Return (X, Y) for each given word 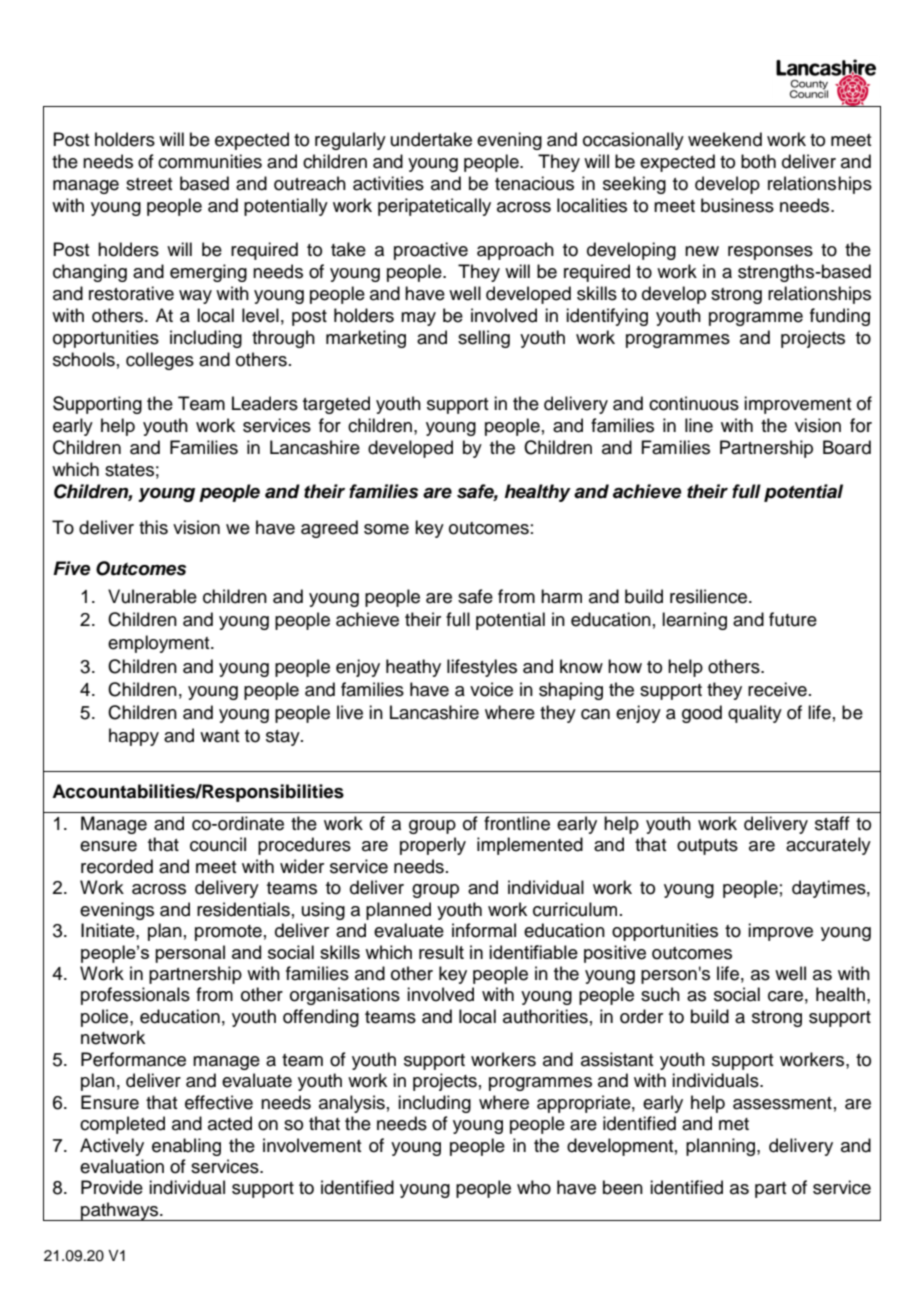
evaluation (122, 1166)
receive (777, 689)
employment (160, 644)
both (758, 161)
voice (491, 689)
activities (388, 183)
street (149, 184)
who (534, 1187)
